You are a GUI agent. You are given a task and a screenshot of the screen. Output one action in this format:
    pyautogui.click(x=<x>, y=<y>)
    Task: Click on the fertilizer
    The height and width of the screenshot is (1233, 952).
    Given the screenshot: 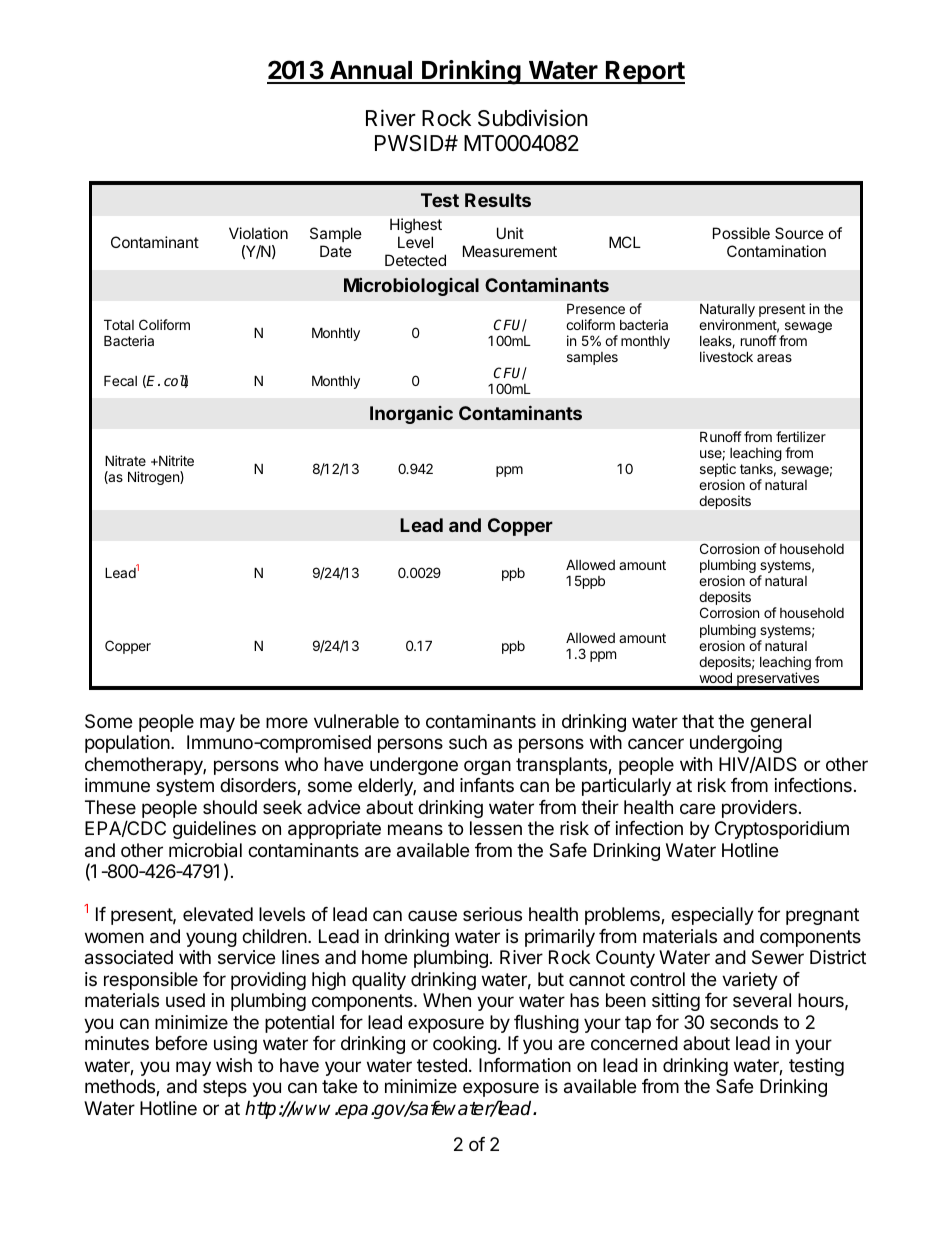 What is the action you would take?
    pyautogui.click(x=801, y=436)
